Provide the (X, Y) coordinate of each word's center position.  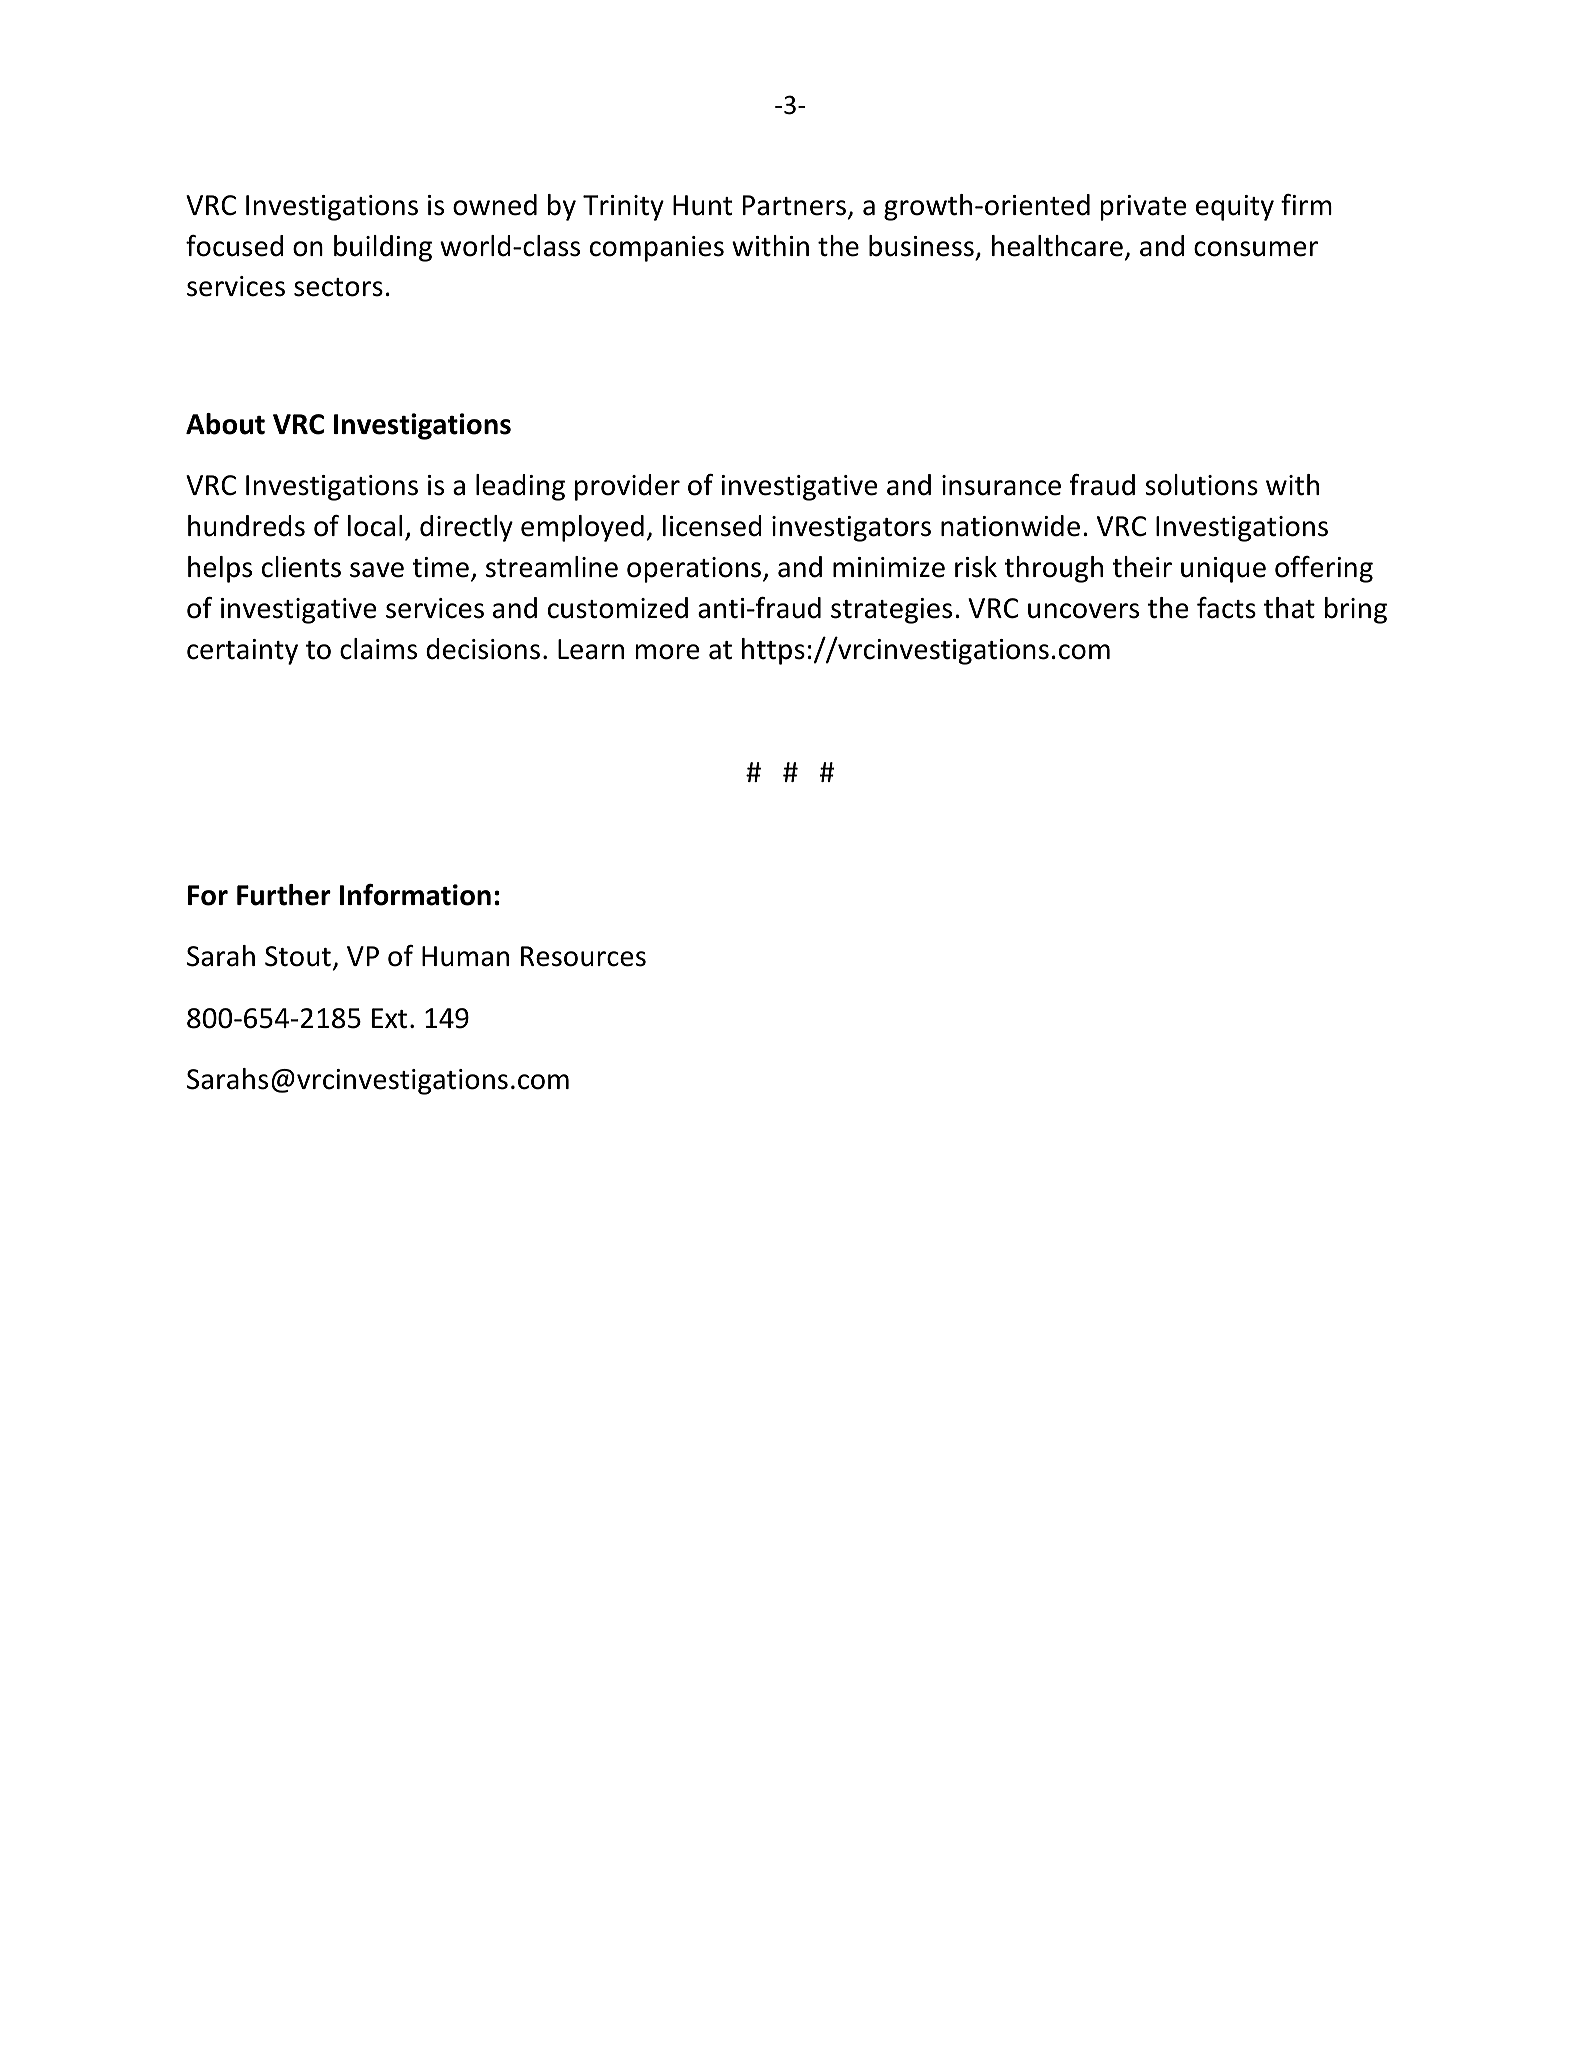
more (667, 652)
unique (1223, 570)
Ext (389, 1018)
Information (415, 895)
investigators (851, 529)
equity (1235, 208)
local (375, 526)
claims (378, 649)
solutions (1201, 485)
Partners (794, 205)
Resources (583, 956)
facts (1226, 608)
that (1289, 608)
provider (627, 487)
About (225, 424)
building (383, 248)
